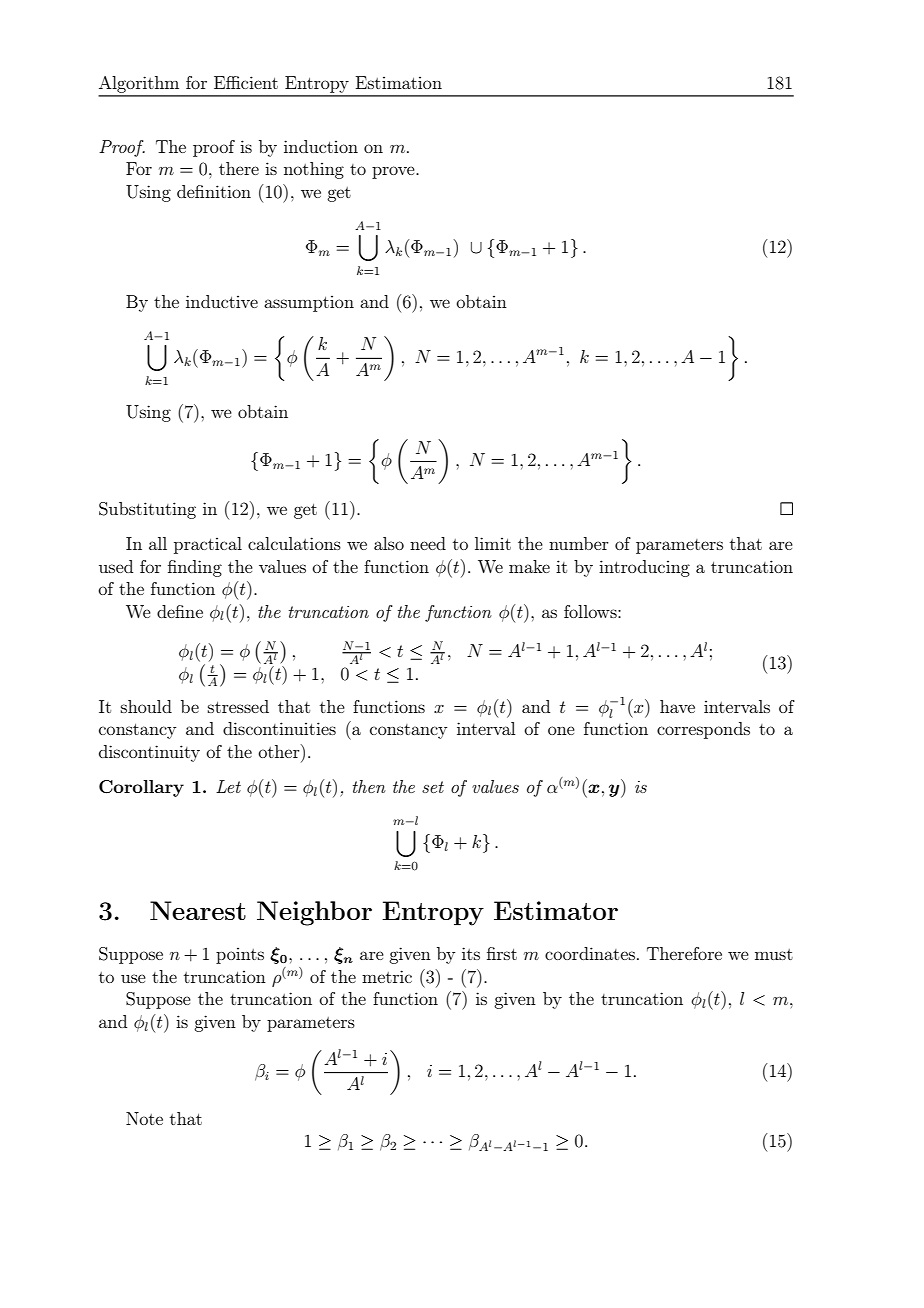 This page has width=924, height=1308. Describe the element at coordinates (644, 568) in the page. I see `introducing` at that location.
